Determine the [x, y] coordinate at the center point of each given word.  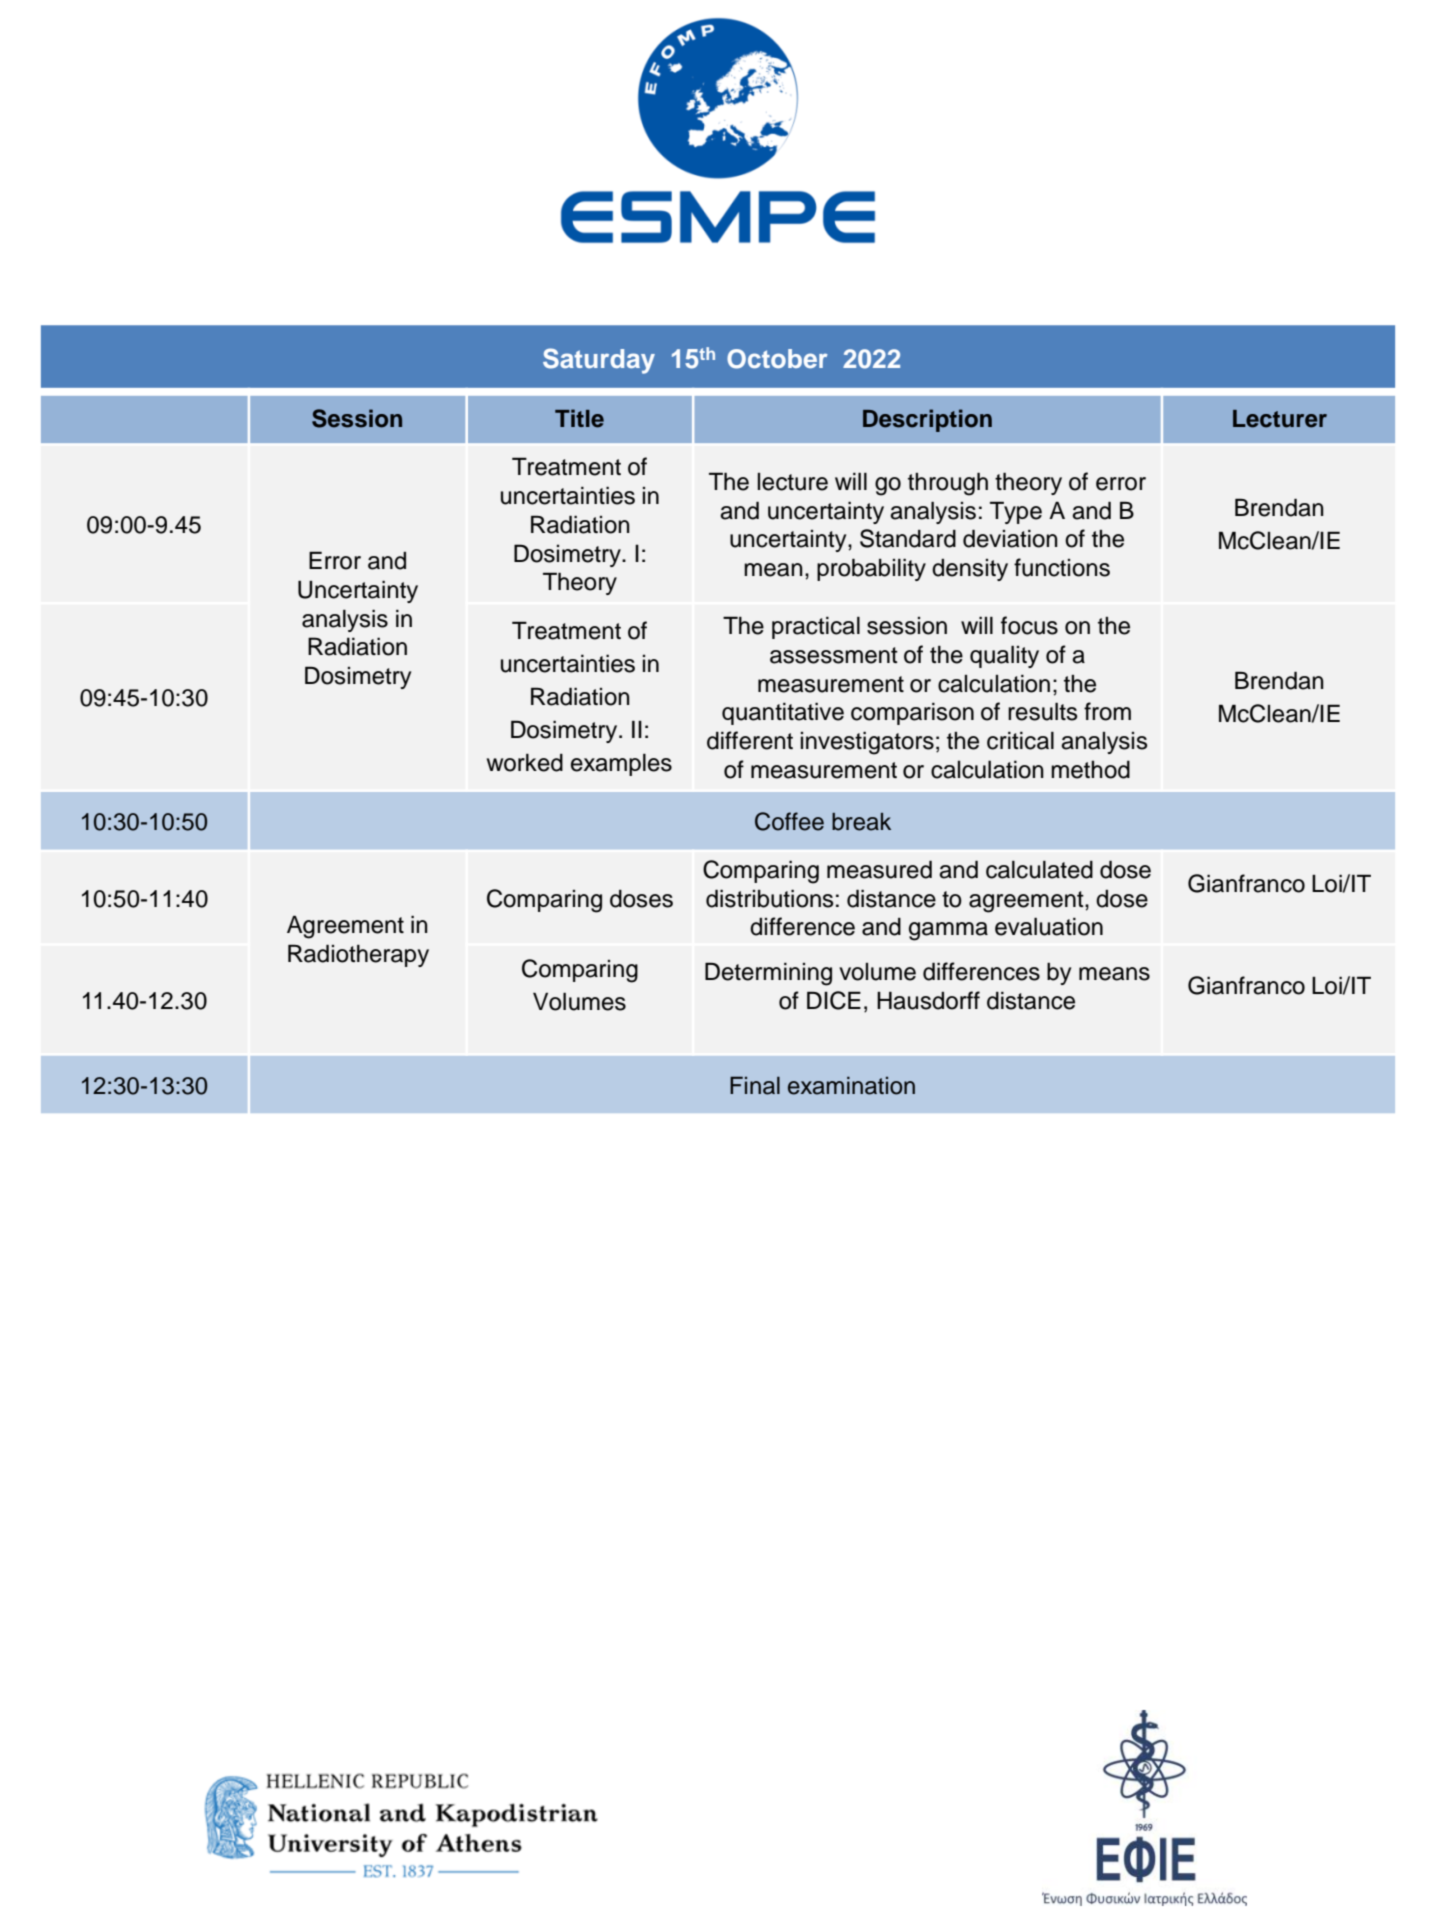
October [777, 359]
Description [927, 420]
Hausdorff [928, 1000]
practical [816, 628]
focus [1029, 625]
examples [621, 765]
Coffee [789, 821]
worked [525, 763]
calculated [1039, 870]
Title [579, 418]
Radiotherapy [358, 955]
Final [755, 1085]
